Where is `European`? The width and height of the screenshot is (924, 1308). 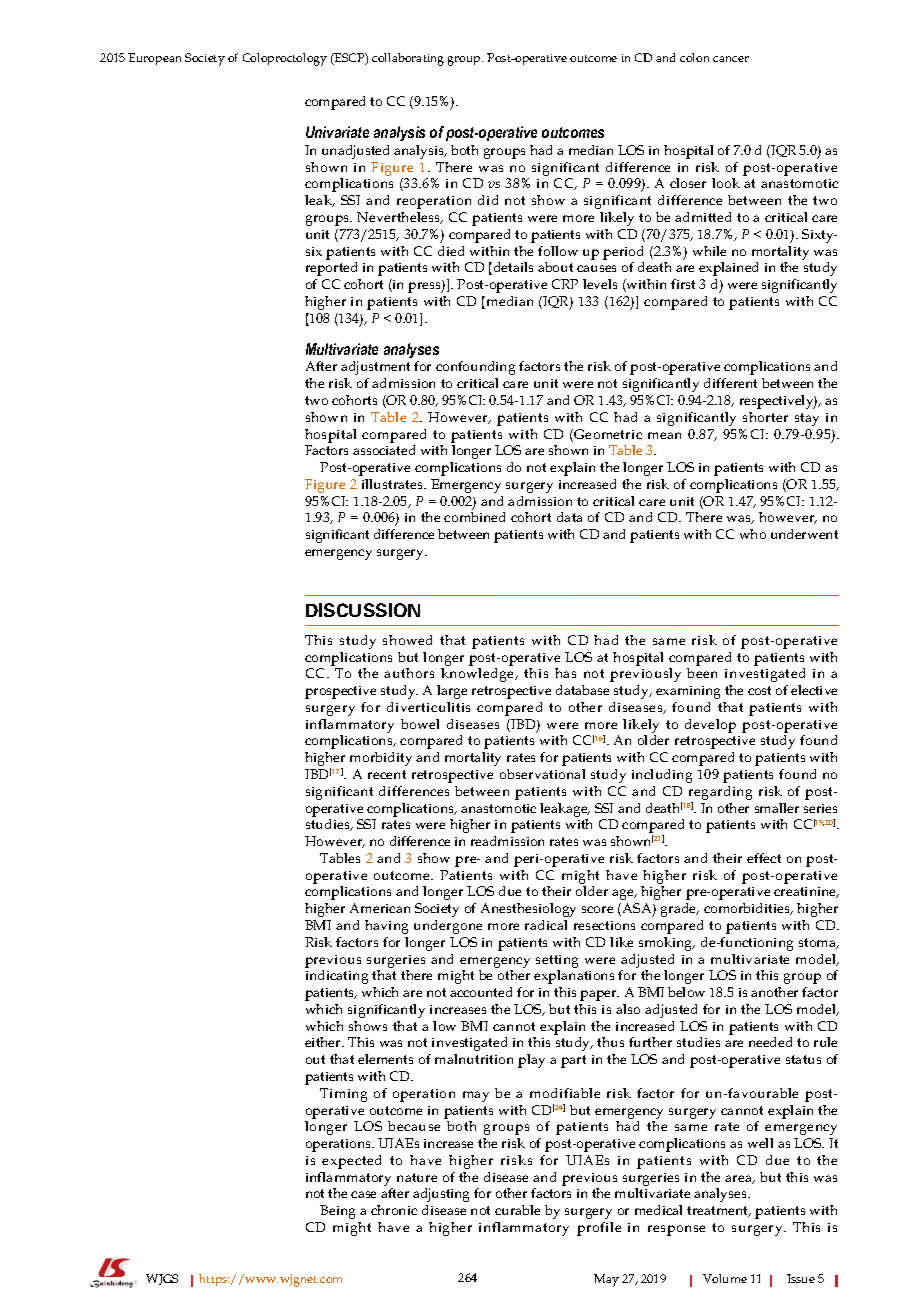
European is located at coordinates (154, 59).
